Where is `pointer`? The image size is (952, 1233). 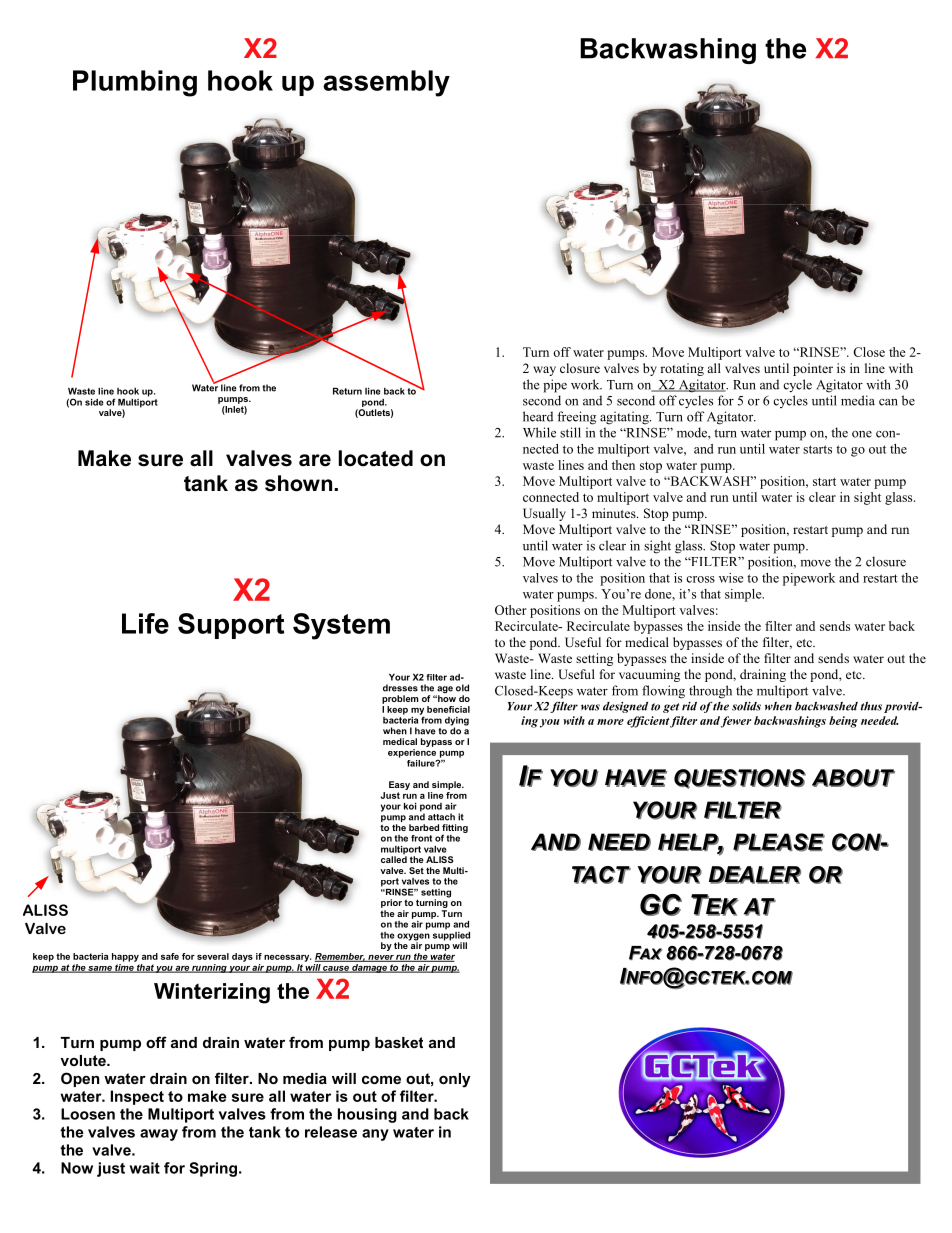 pointer is located at coordinates (813, 369).
